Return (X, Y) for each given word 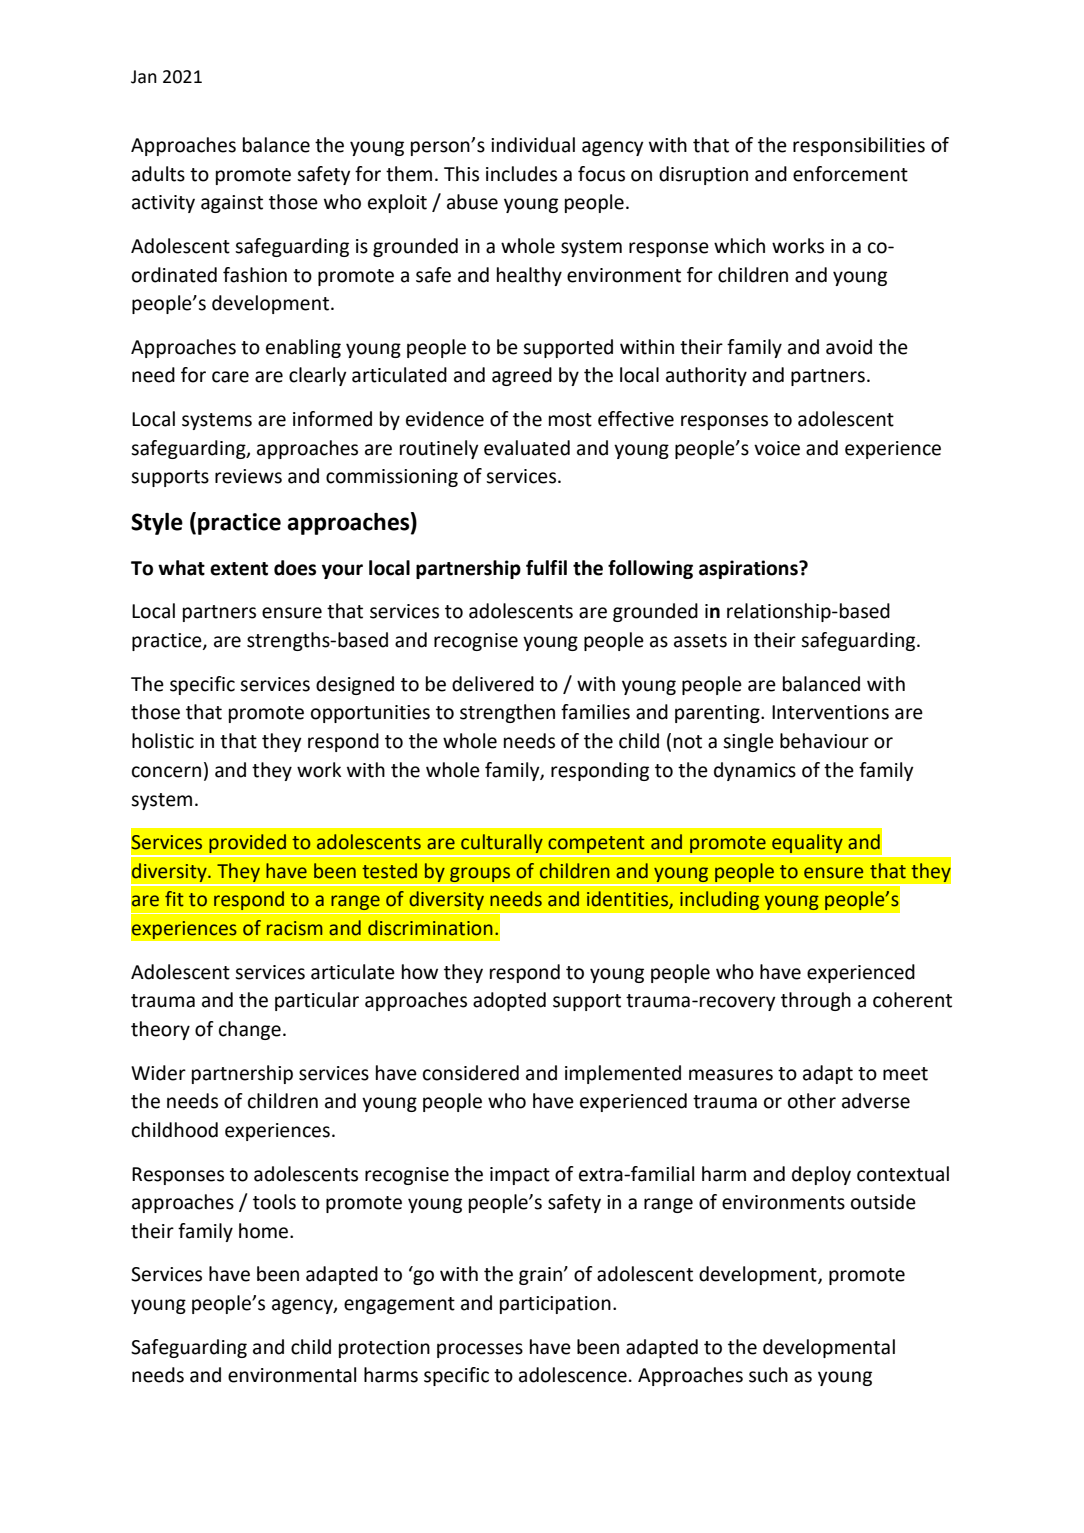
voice (777, 448)
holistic (163, 741)
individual (533, 145)
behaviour (824, 741)
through (816, 1001)
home (265, 1231)
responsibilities (859, 146)
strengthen (507, 713)
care (230, 377)
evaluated (527, 448)
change (250, 1030)
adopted (509, 1001)
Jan (144, 77)
